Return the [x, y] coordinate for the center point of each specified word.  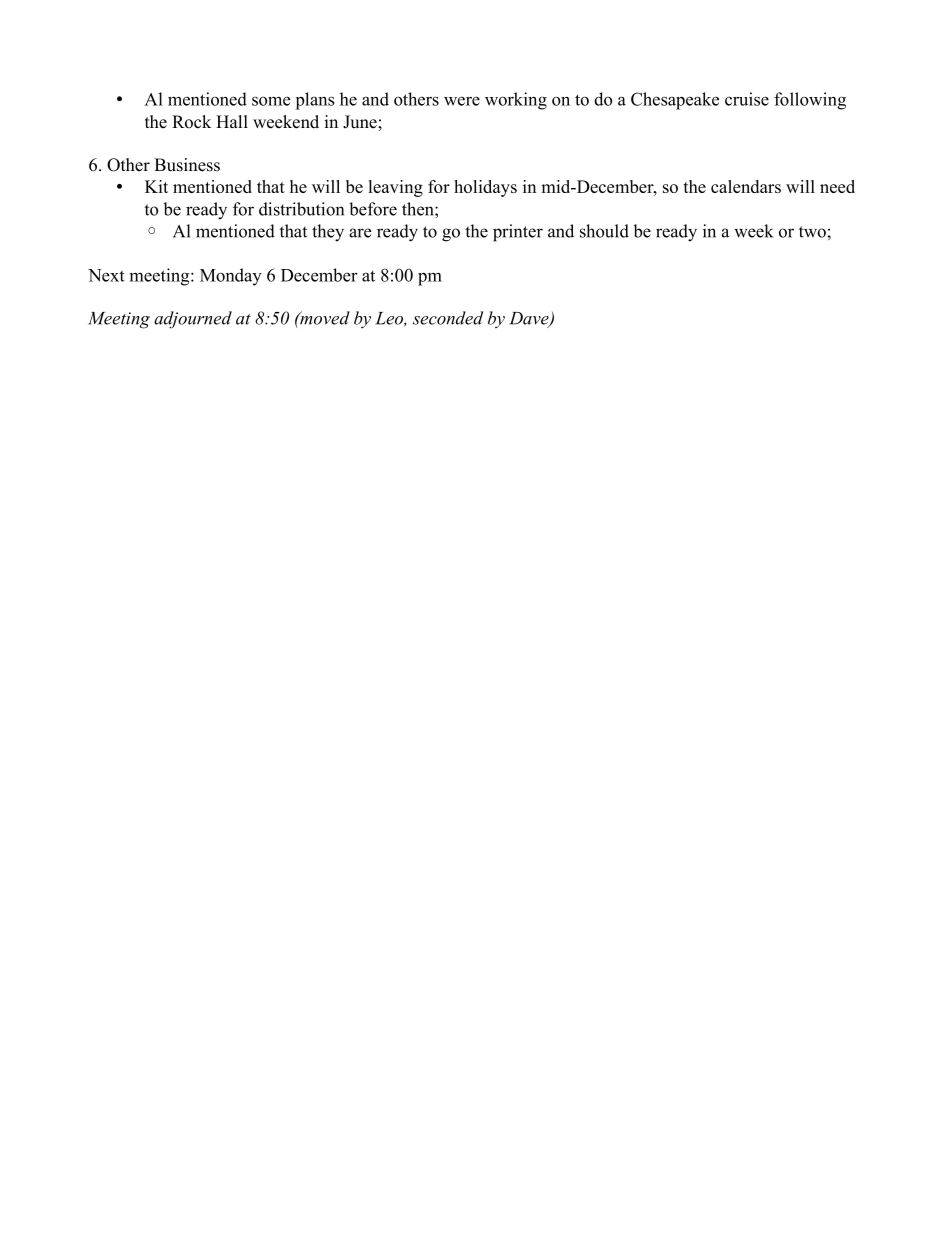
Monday [231, 277]
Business [187, 165]
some [271, 101]
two [812, 232]
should [604, 231]
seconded [448, 318]
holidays [485, 188]
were [462, 101]
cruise [747, 99]
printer [518, 233]
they [328, 233]
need [837, 186]
